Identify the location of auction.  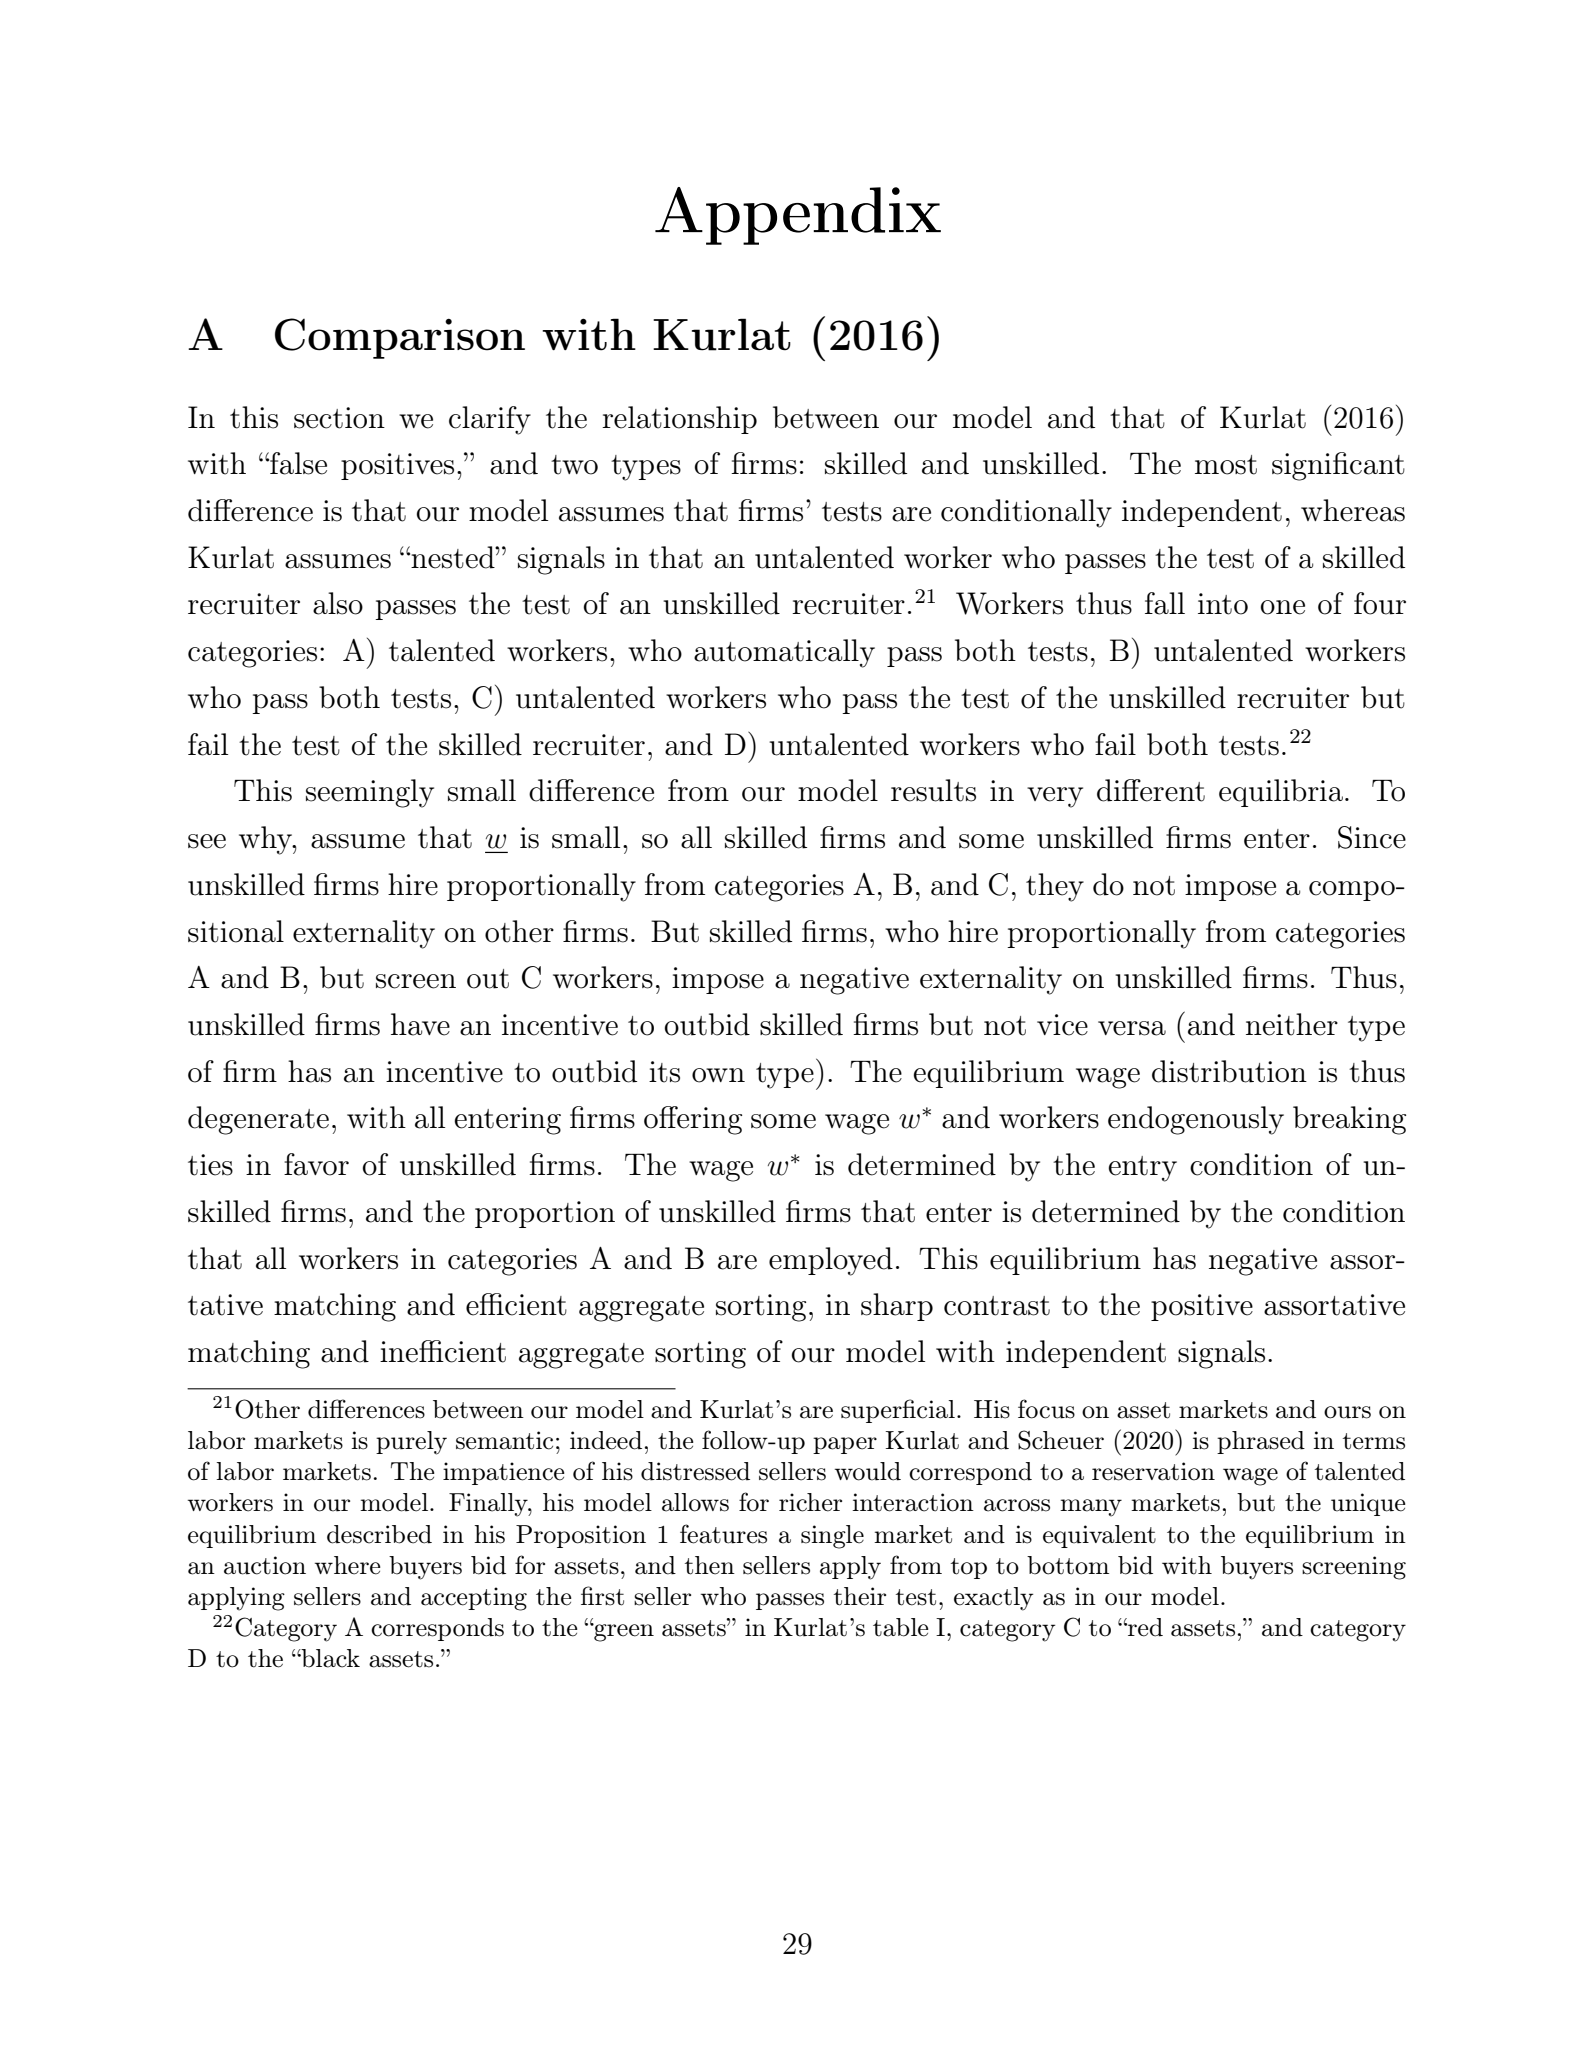
(265, 1565).
